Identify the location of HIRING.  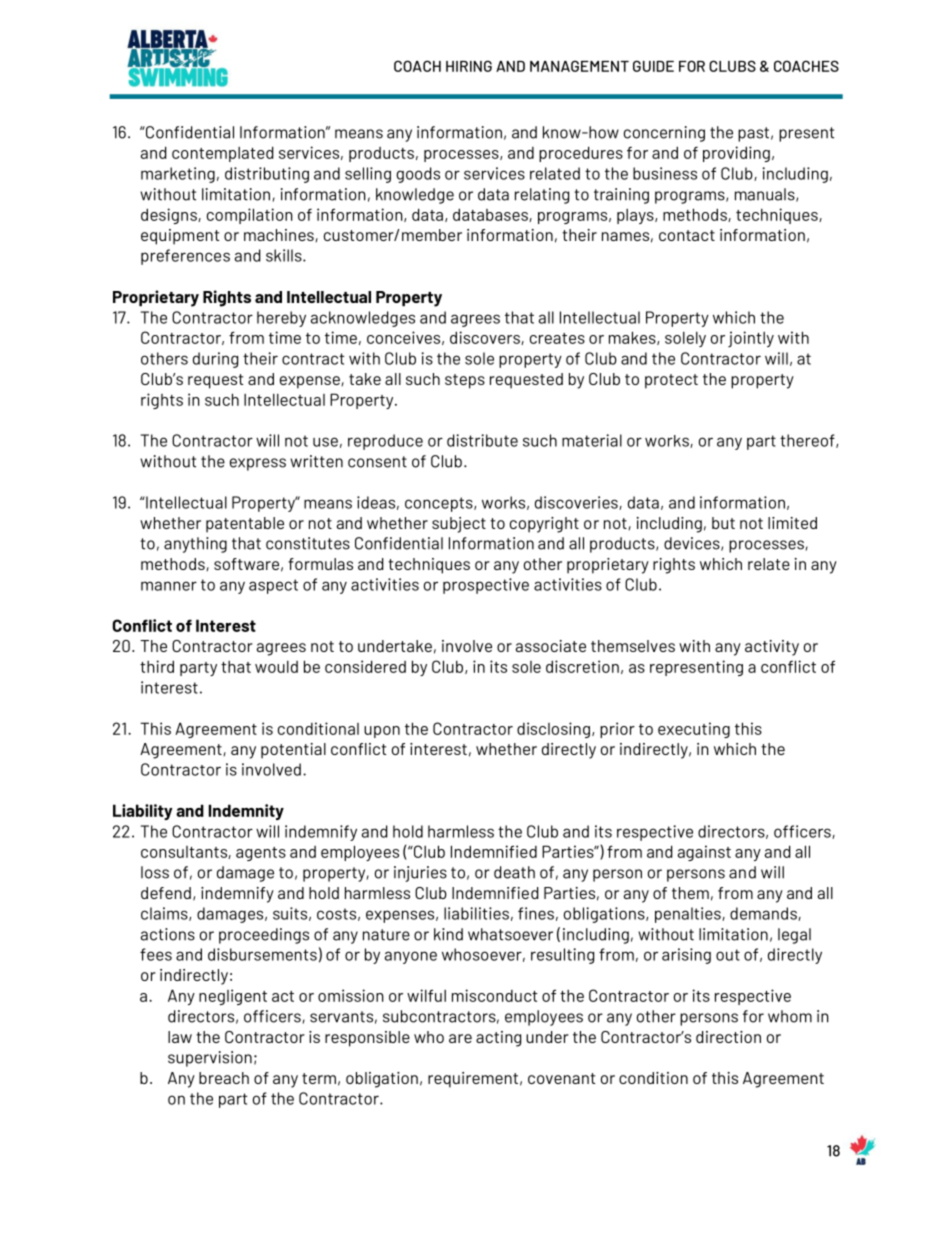
(469, 66).
